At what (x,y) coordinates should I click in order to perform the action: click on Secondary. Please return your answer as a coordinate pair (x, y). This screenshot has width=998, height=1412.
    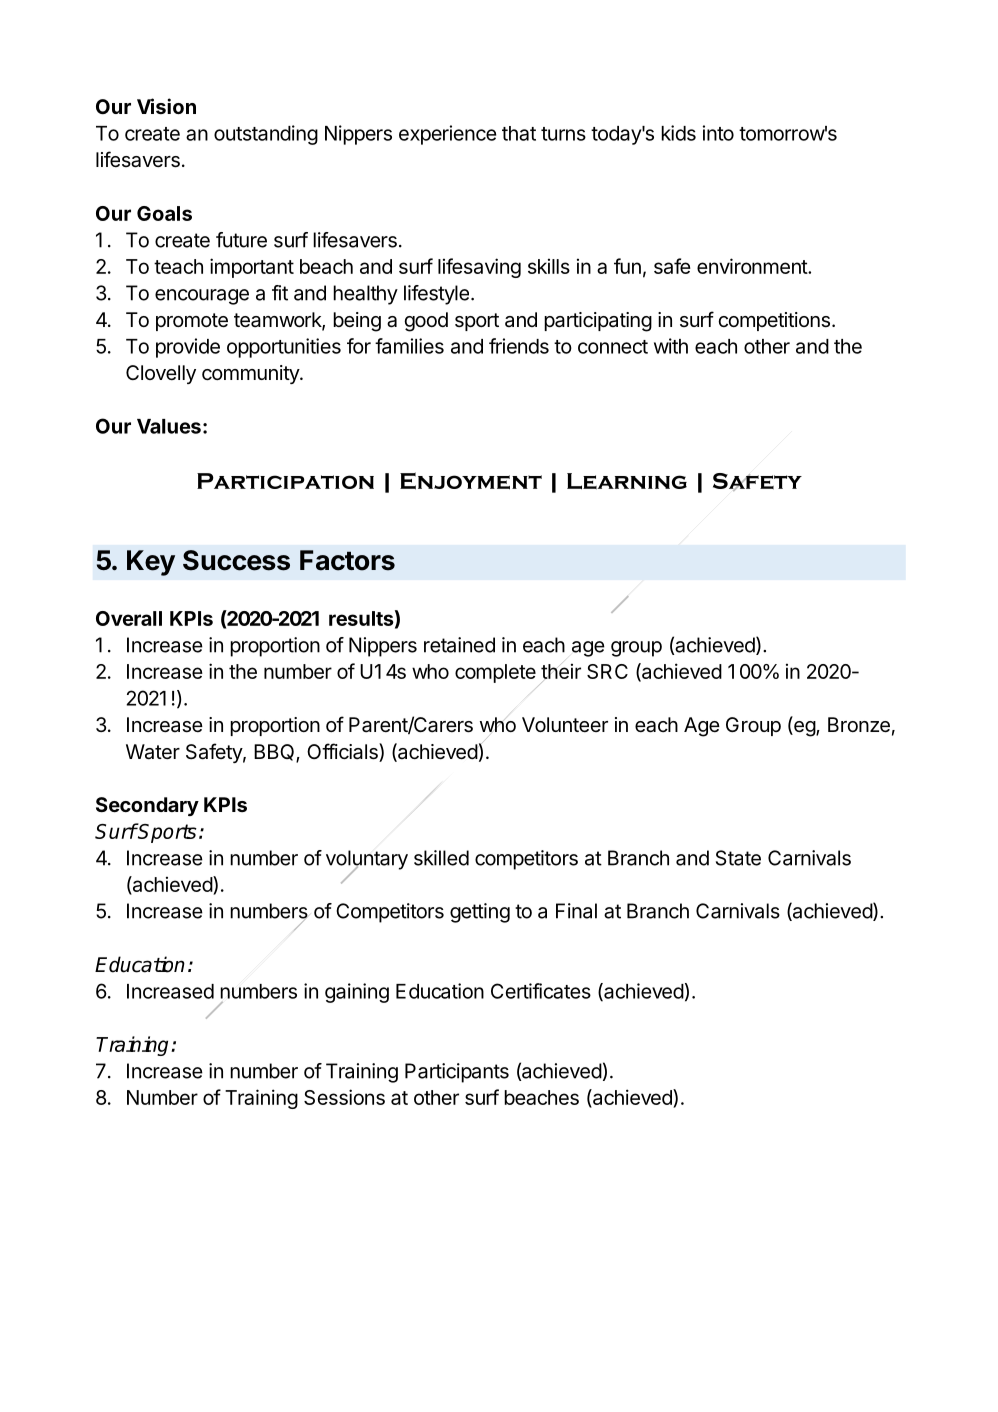
    Looking at the image, I should click on (147, 806).
